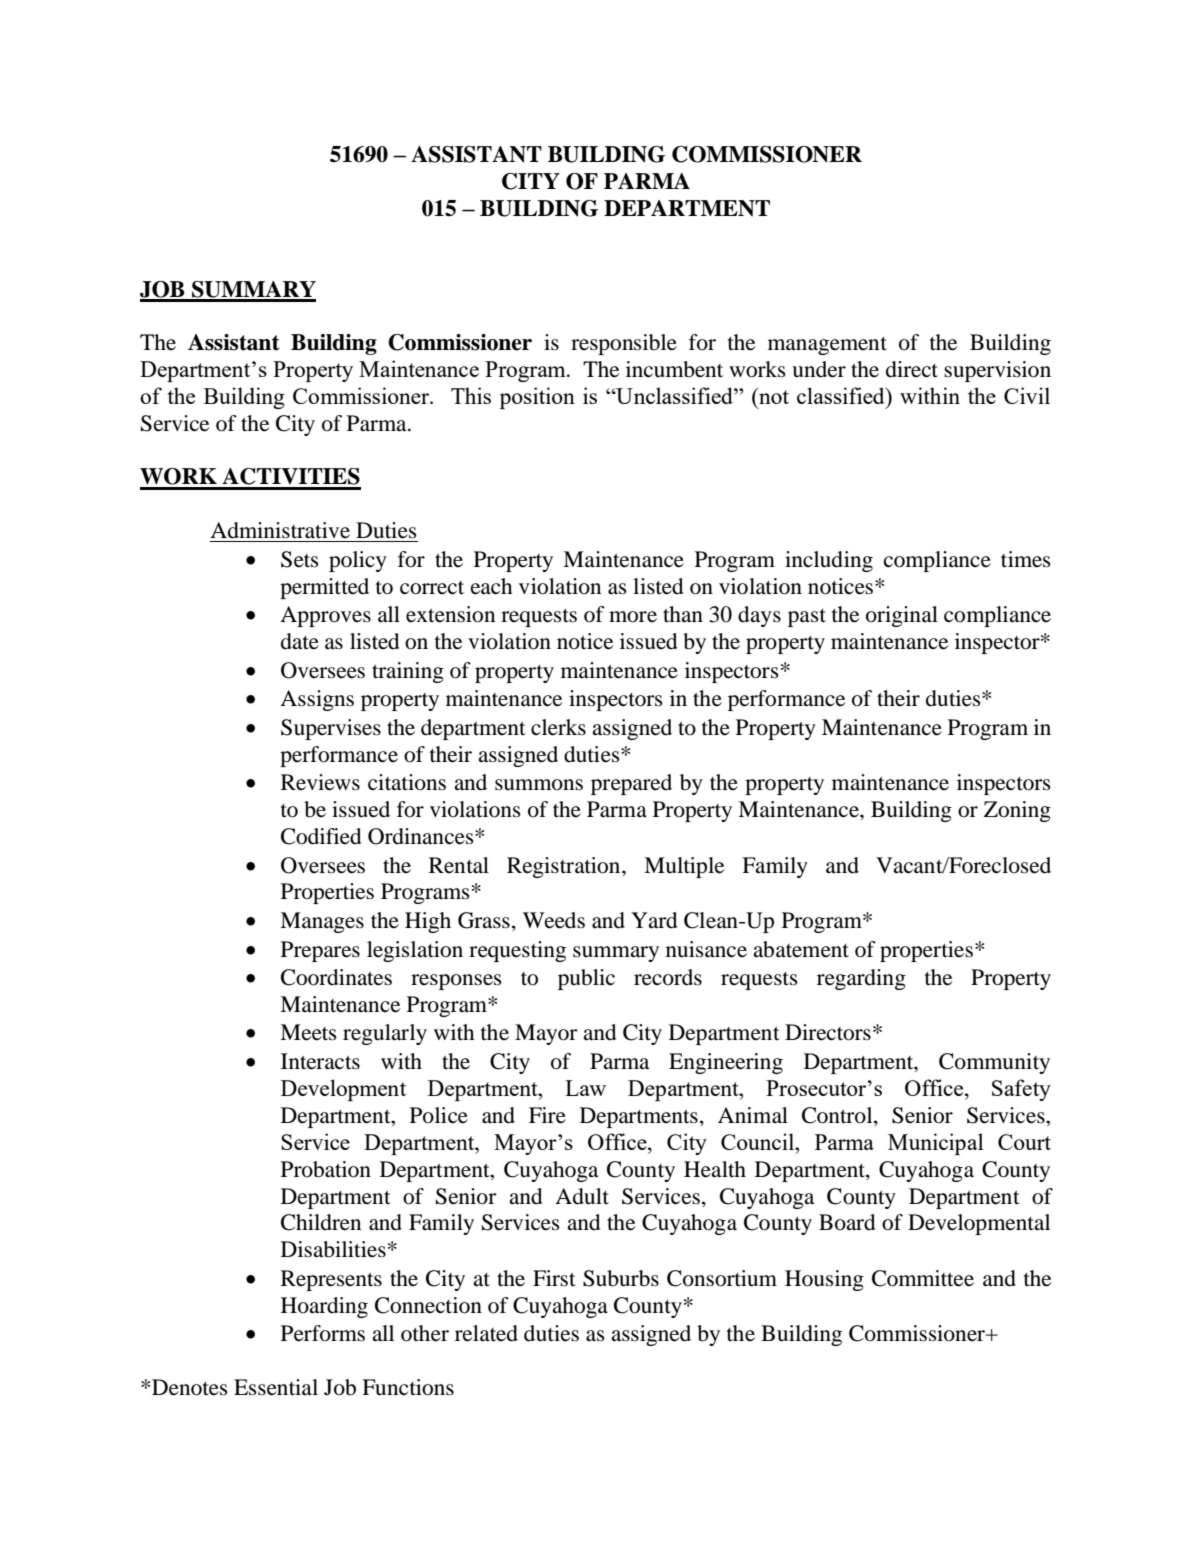  Describe the element at coordinates (323, 1333) in the screenshot. I see `Performs` at that location.
